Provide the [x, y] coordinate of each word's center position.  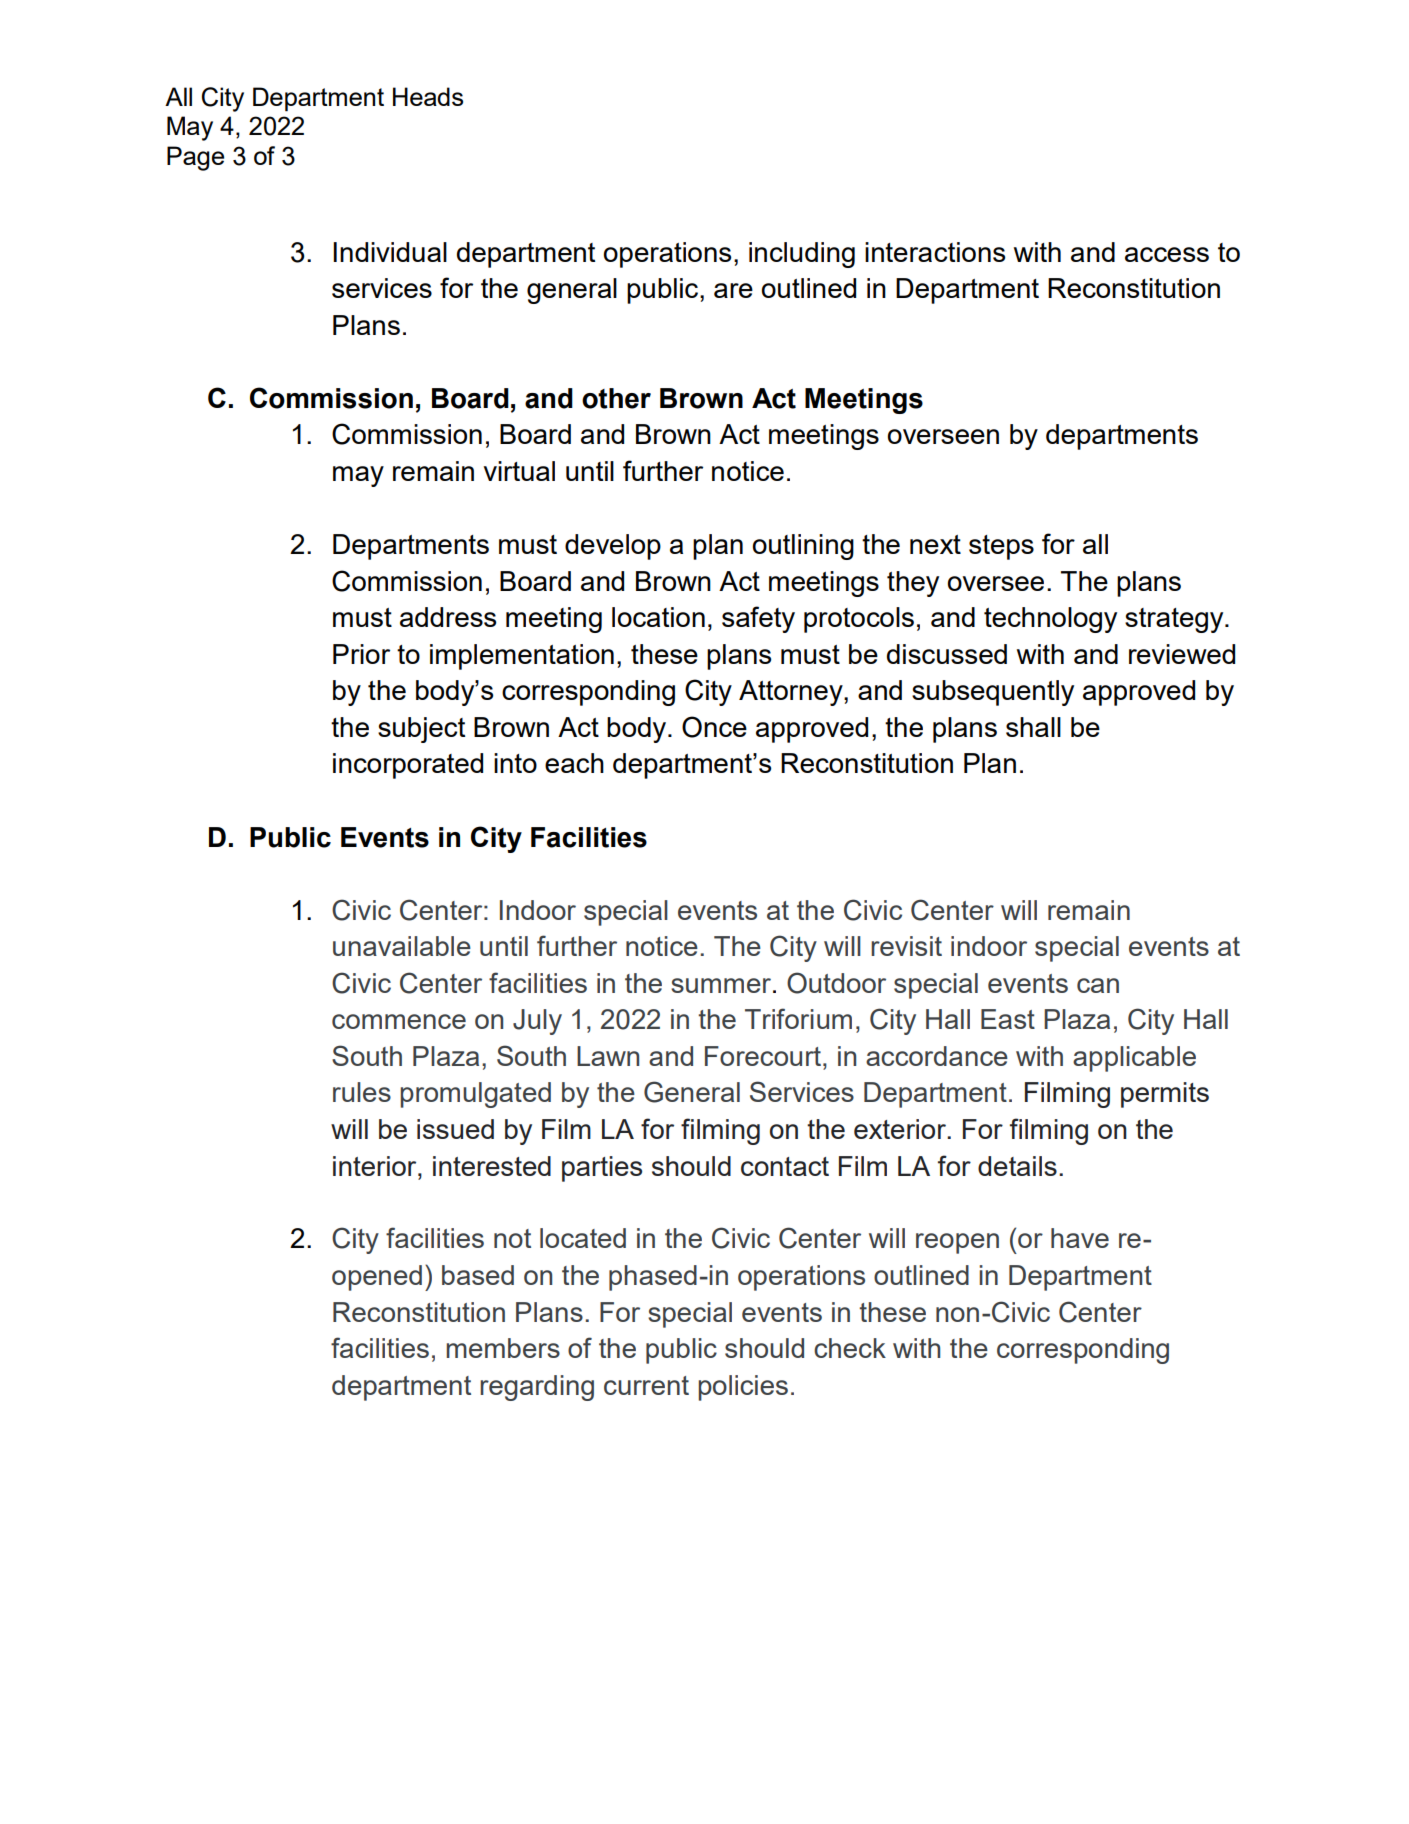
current [646, 1385]
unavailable [402, 946]
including [802, 255]
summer [722, 985]
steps [1001, 547]
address [448, 617]
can [1098, 985]
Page [195, 158]
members [503, 1348]
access [1167, 254]
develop [613, 547]
